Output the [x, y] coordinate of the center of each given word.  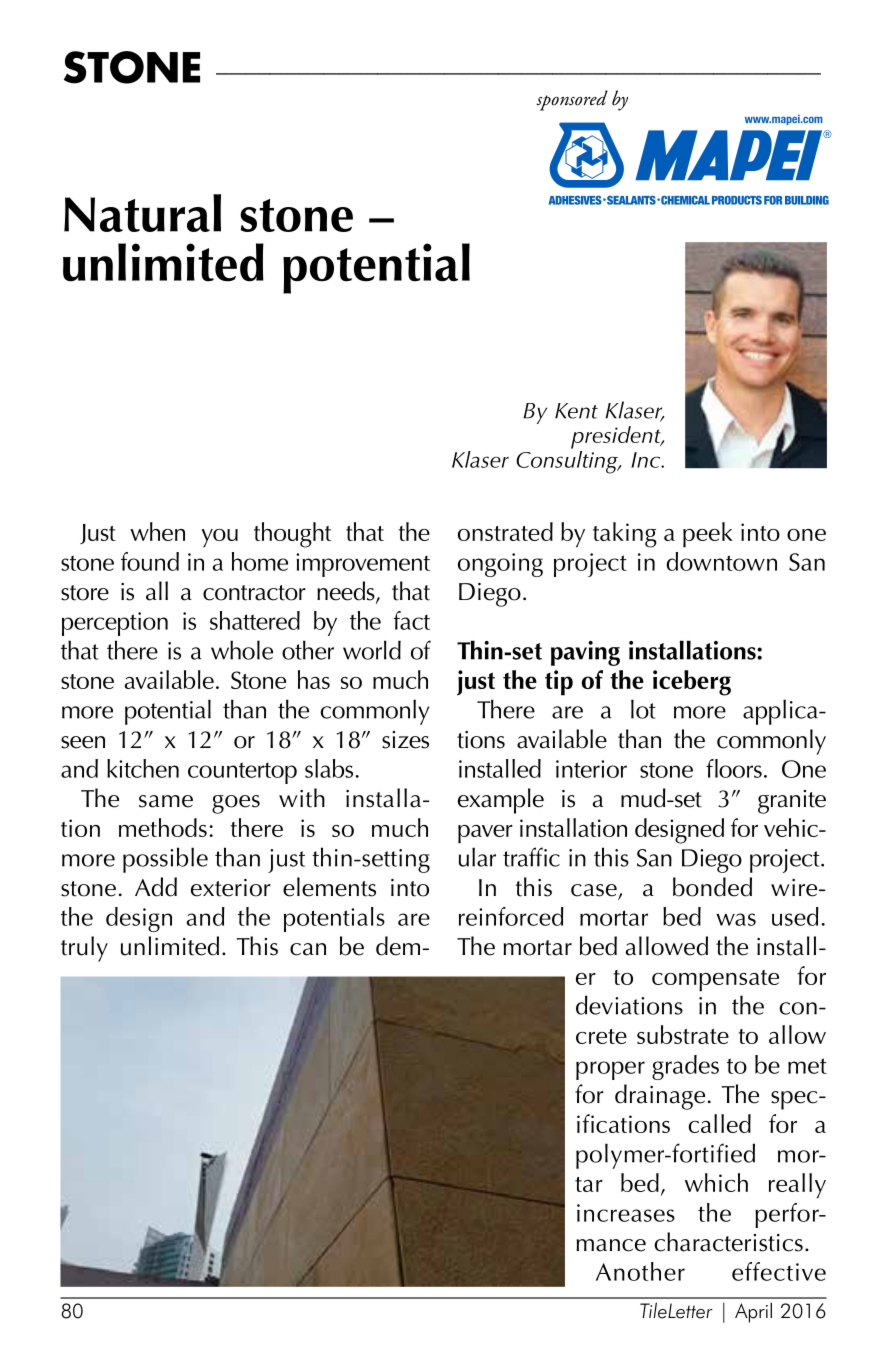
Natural [142, 213]
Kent [576, 411]
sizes [405, 740]
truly [84, 949]
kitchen [143, 768]
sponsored [572, 100]
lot [643, 709]
